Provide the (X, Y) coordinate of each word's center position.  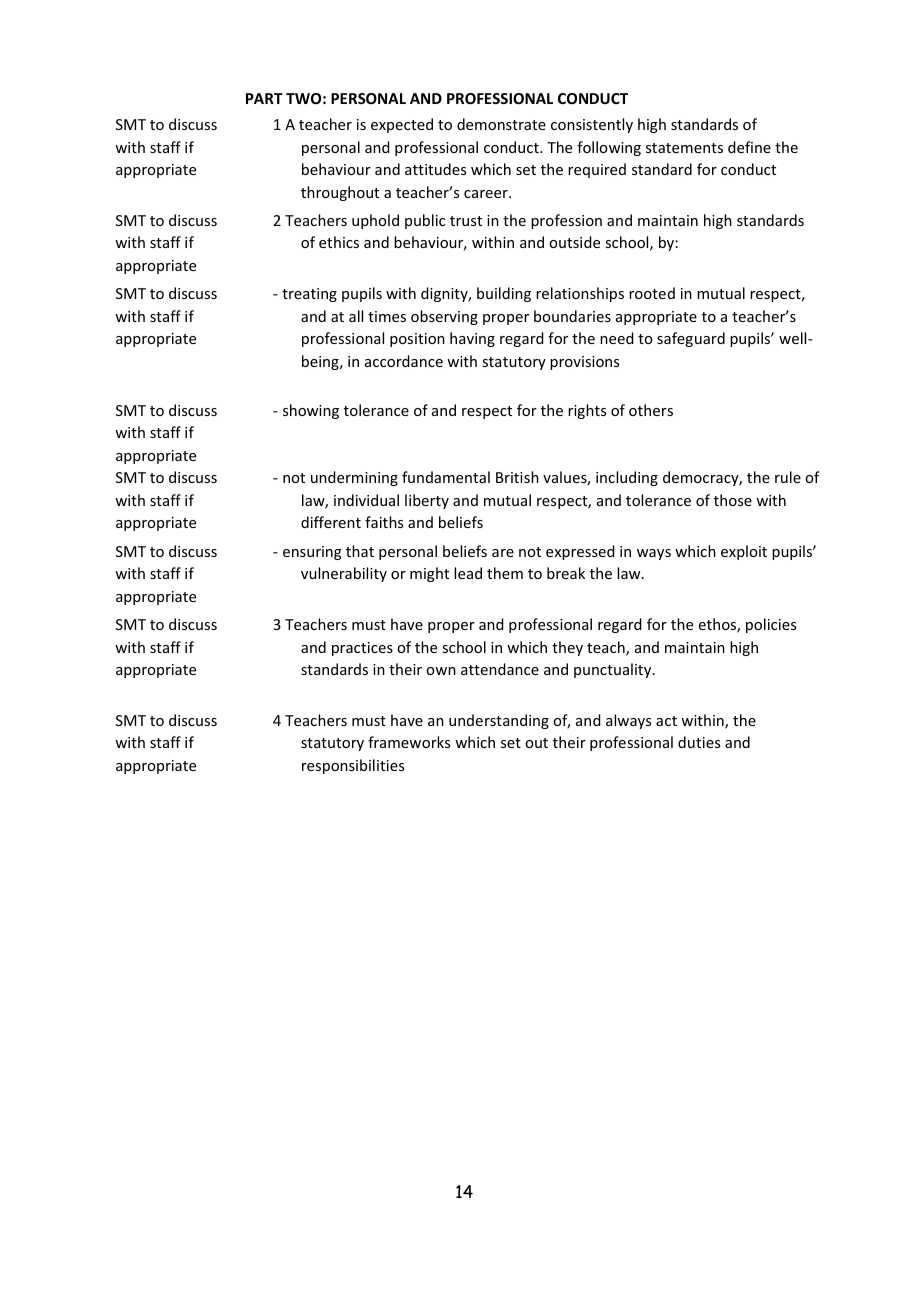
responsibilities (353, 766)
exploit (744, 552)
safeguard (691, 339)
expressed (580, 552)
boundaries (572, 316)
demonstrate (501, 124)
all (356, 316)
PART (264, 98)
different (331, 522)
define (749, 147)
